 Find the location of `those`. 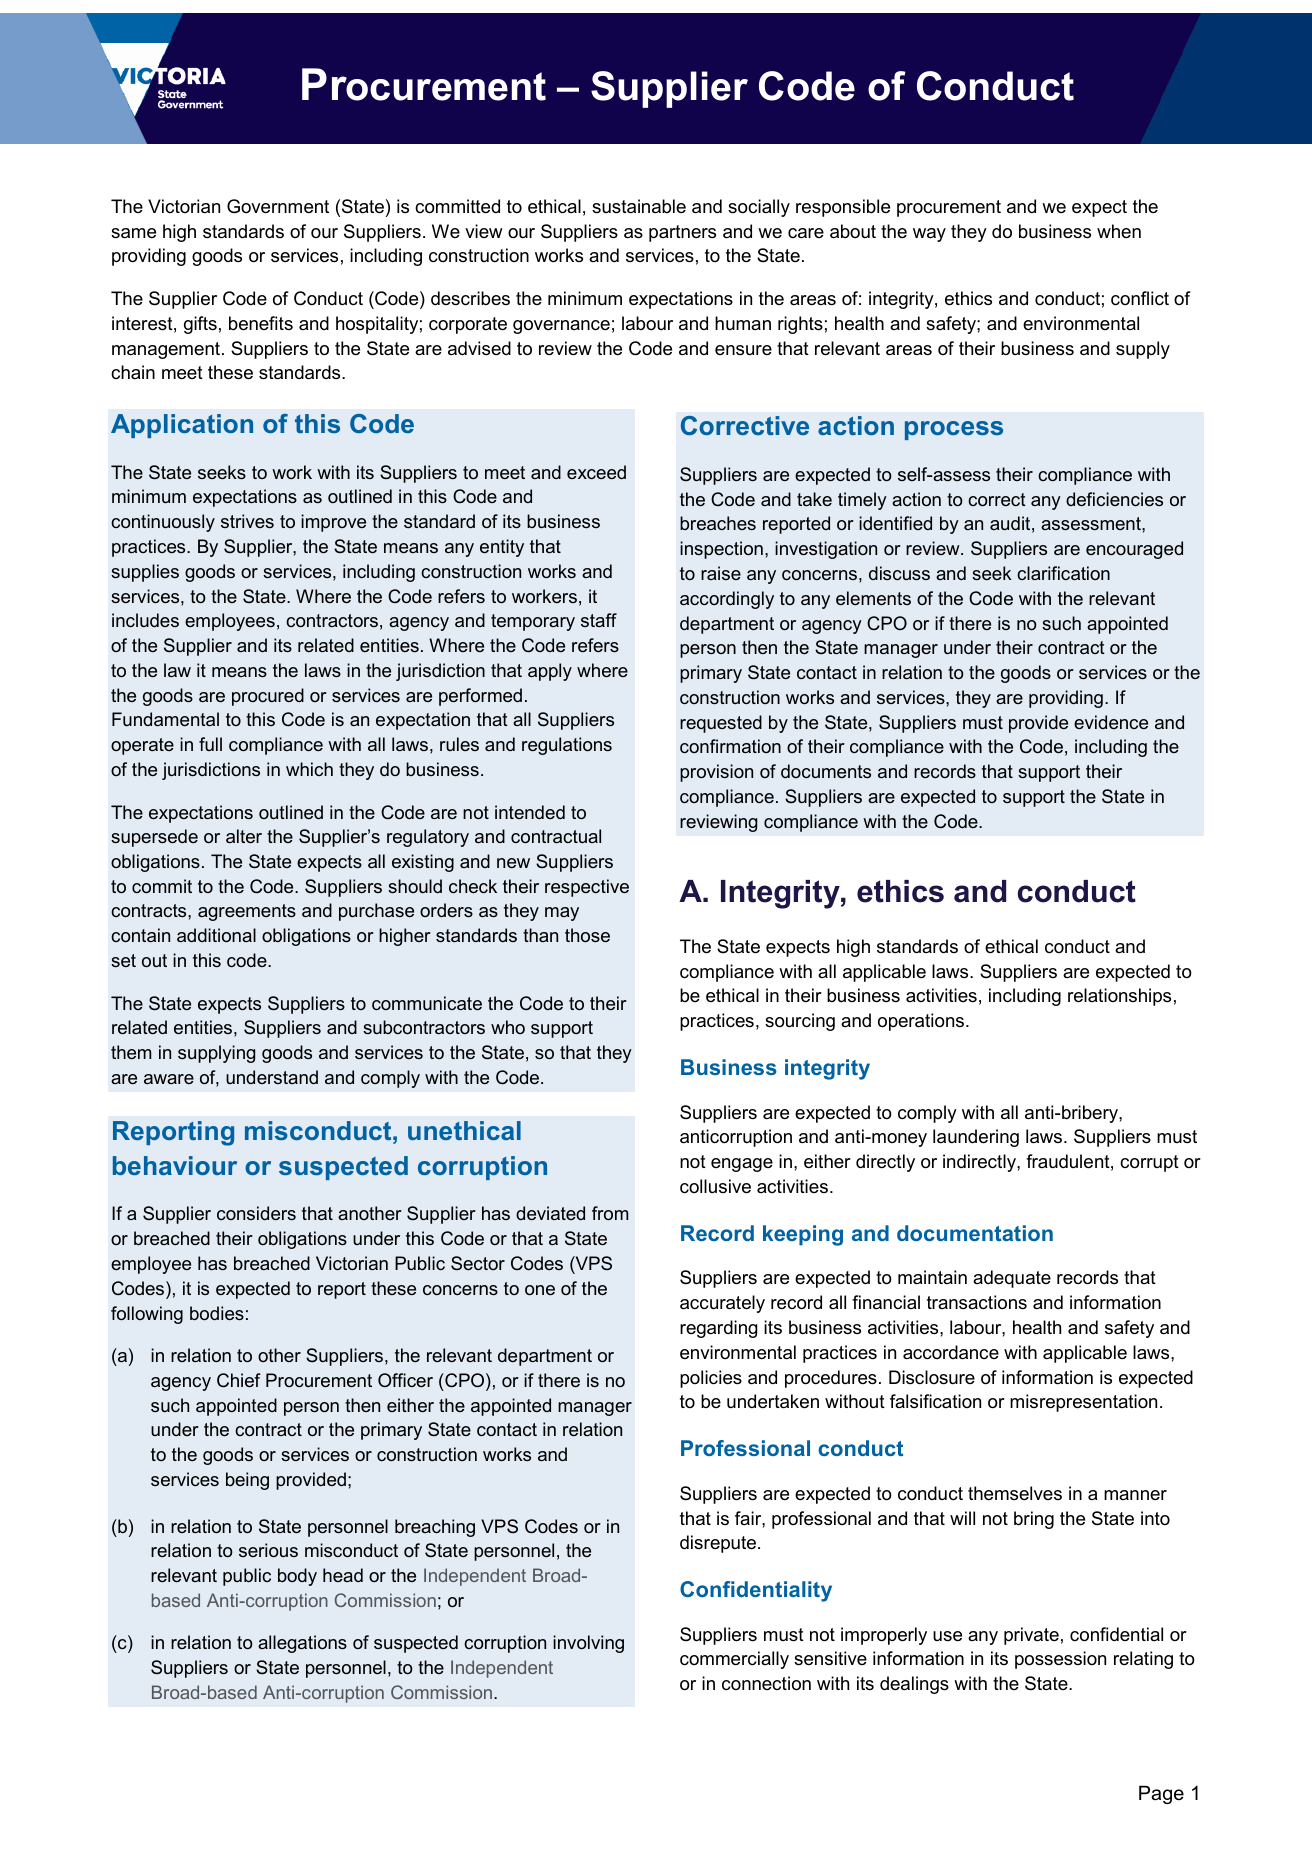

those is located at coordinates (587, 935).
